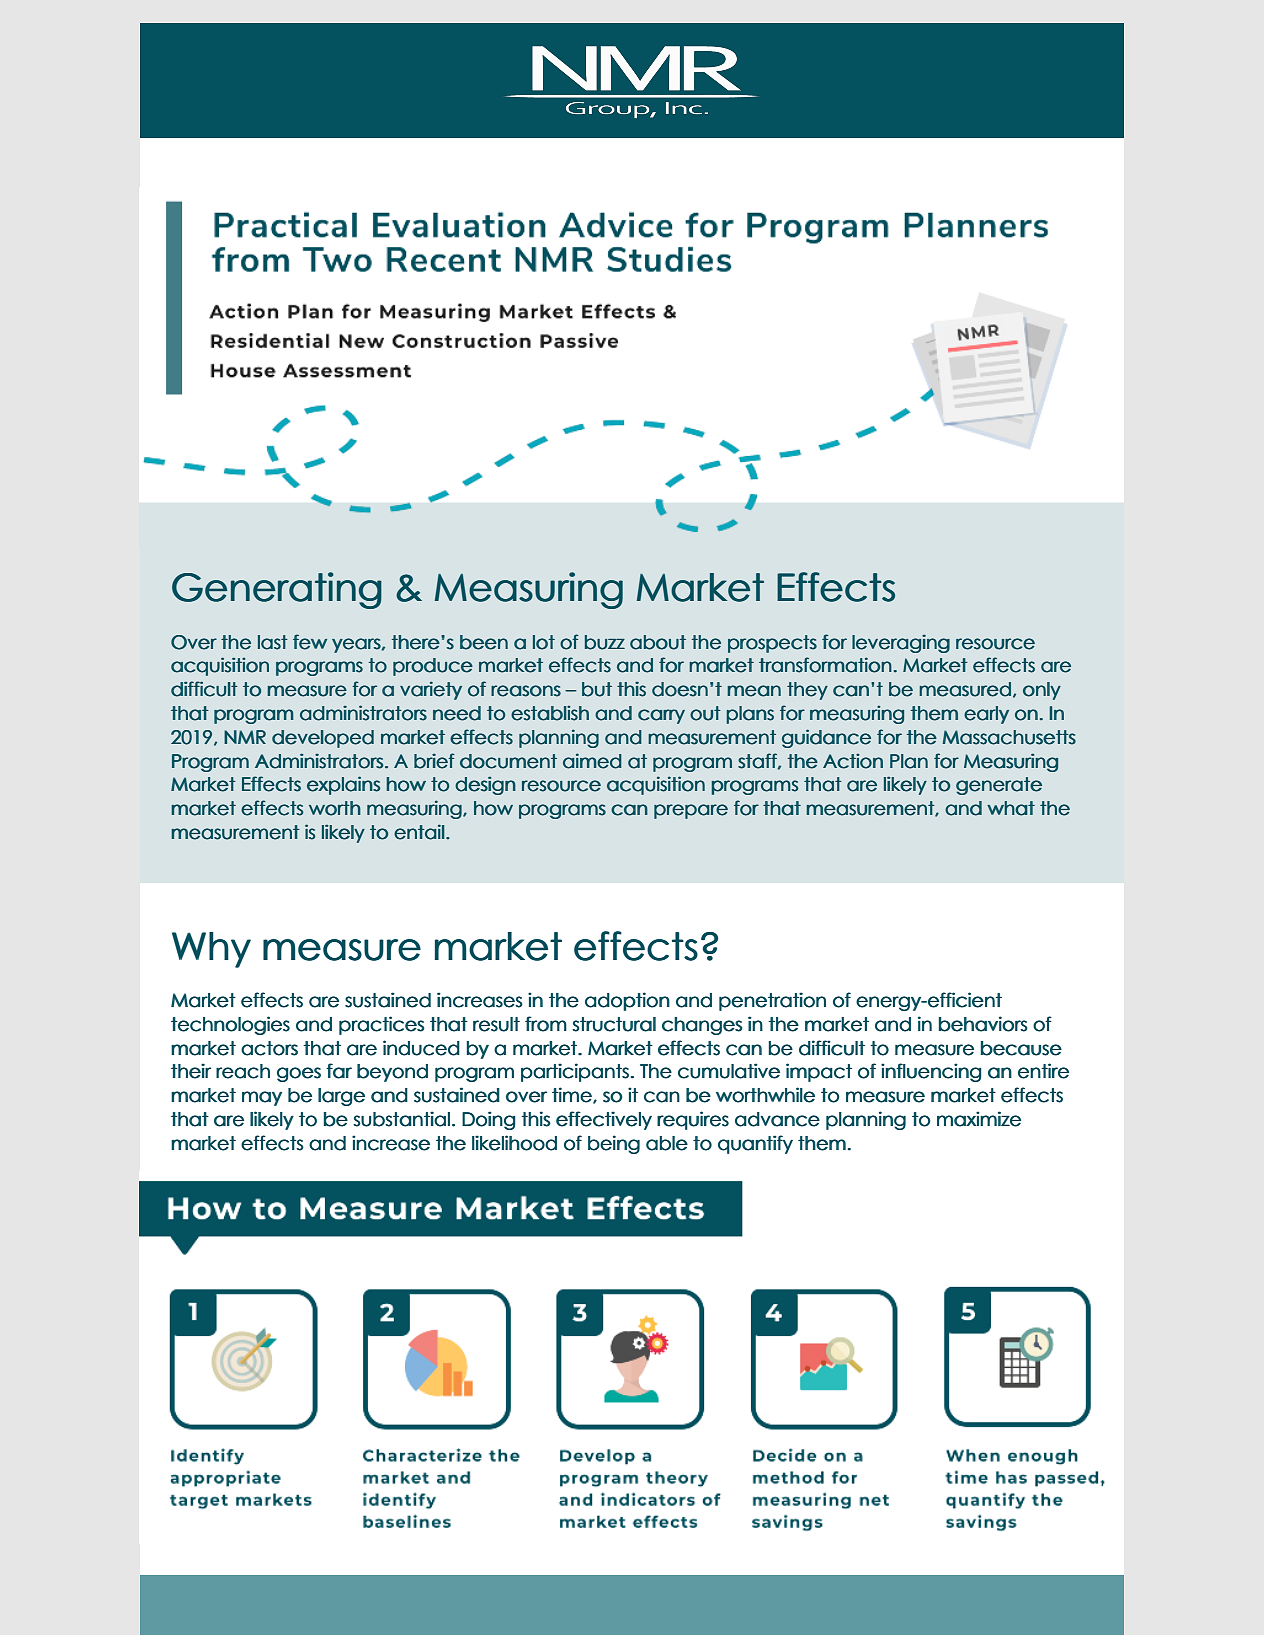 This image has width=1264, height=1635. I want to click on leveraging, so click(901, 644).
